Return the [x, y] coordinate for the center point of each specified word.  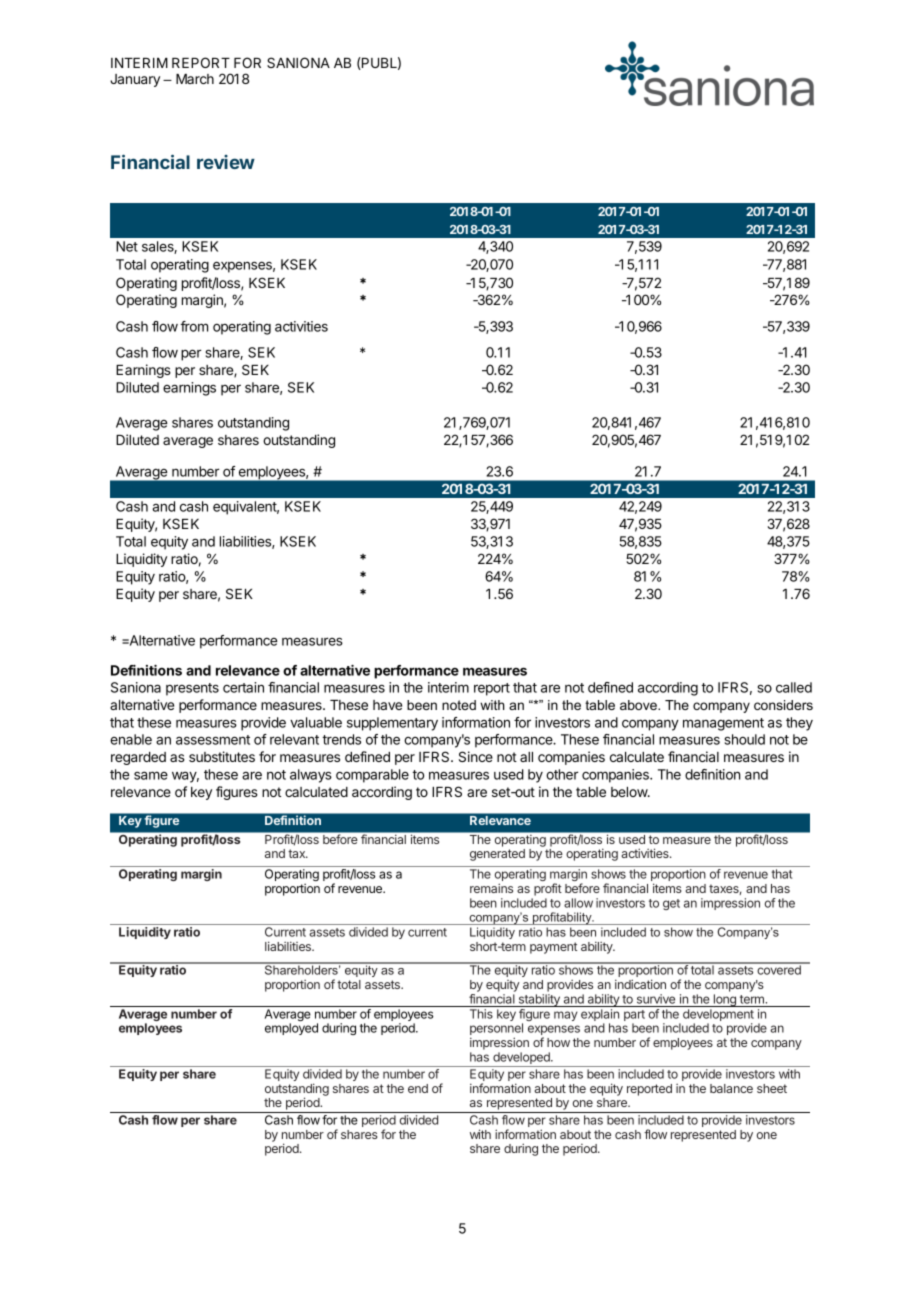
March [195, 79]
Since [476, 756]
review [226, 162]
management [723, 724]
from [194, 326]
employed [291, 1029]
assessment [213, 740]
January [135, 80]
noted [459, 705]
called [794, 687]
